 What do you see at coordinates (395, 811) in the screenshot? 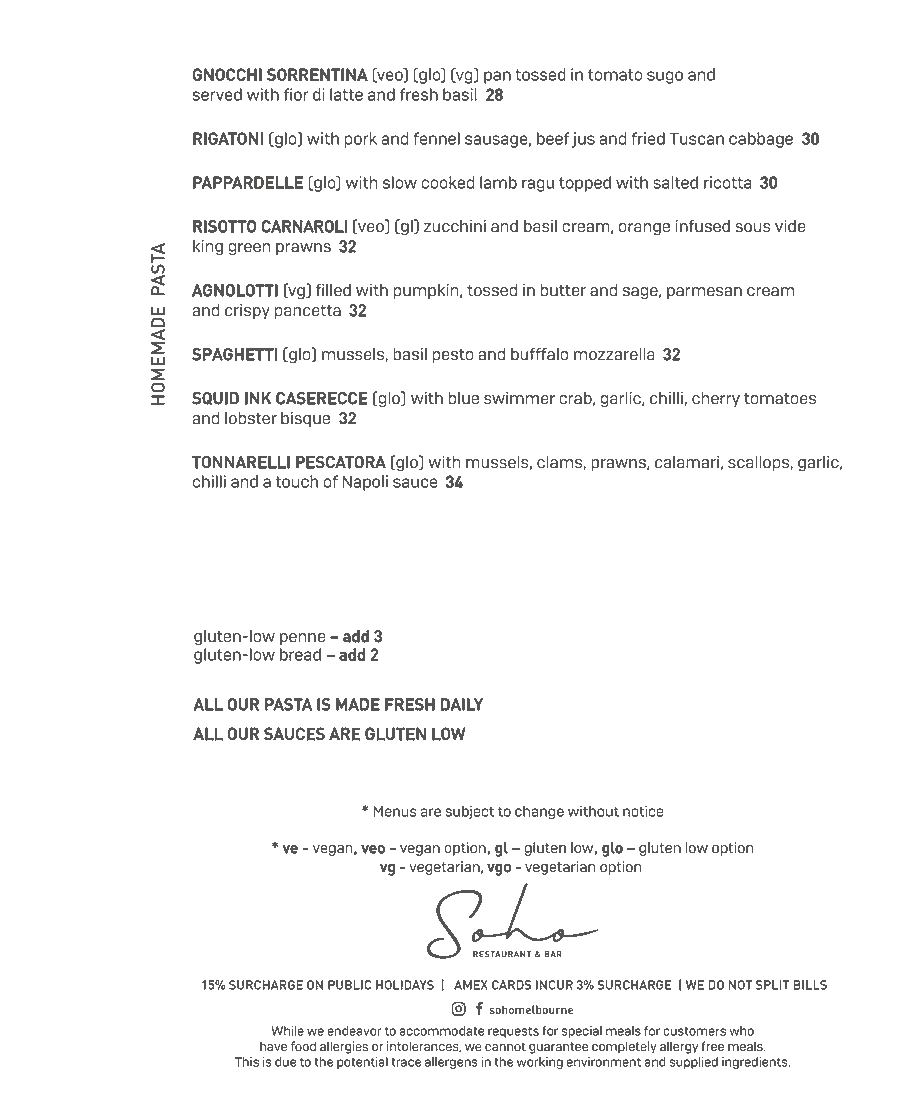
I see `Menus` at bounding box center [395, 811].
